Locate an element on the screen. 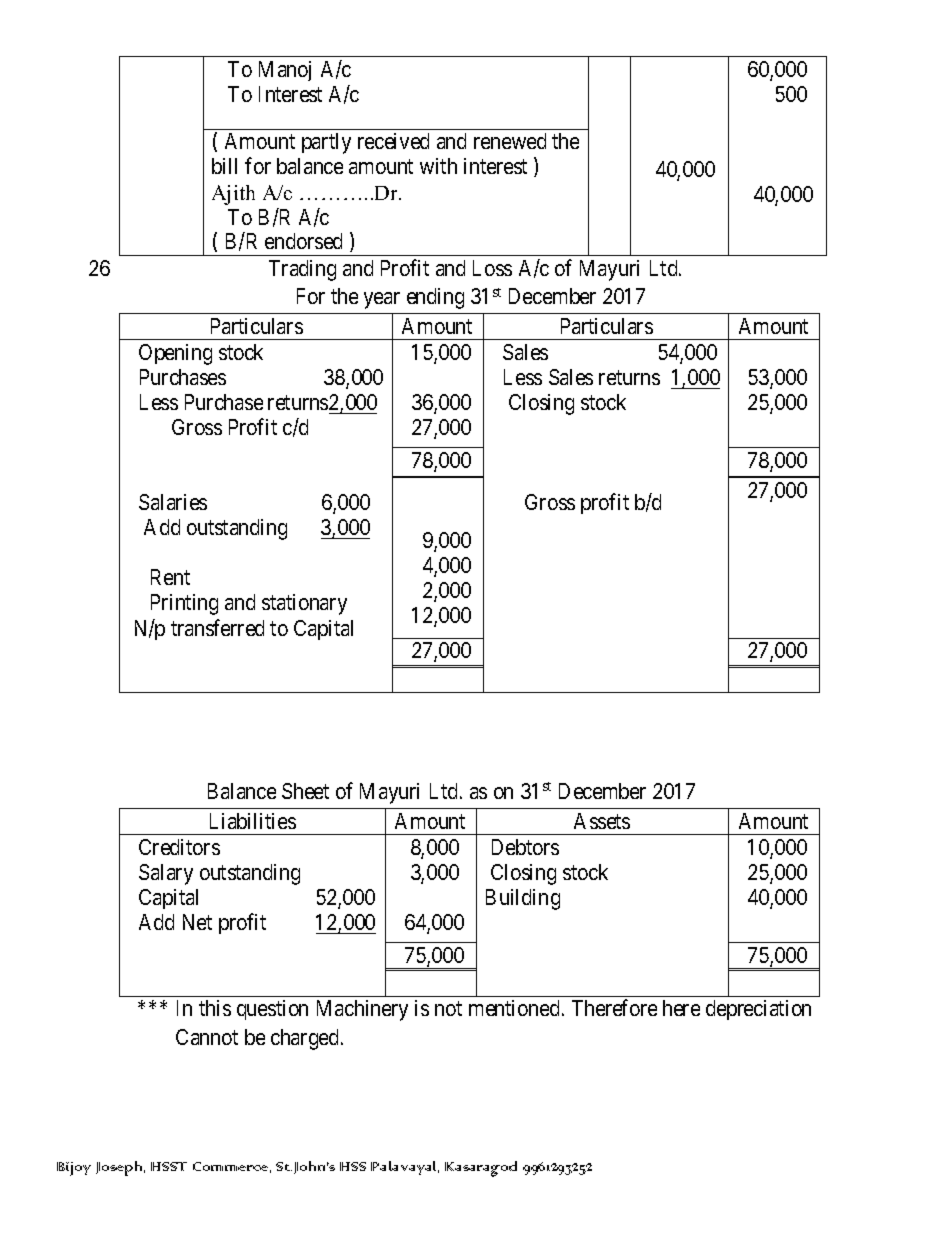 The height and width of the screenshot is (1233, 952). Opening is located at coordinates (175, 354).
